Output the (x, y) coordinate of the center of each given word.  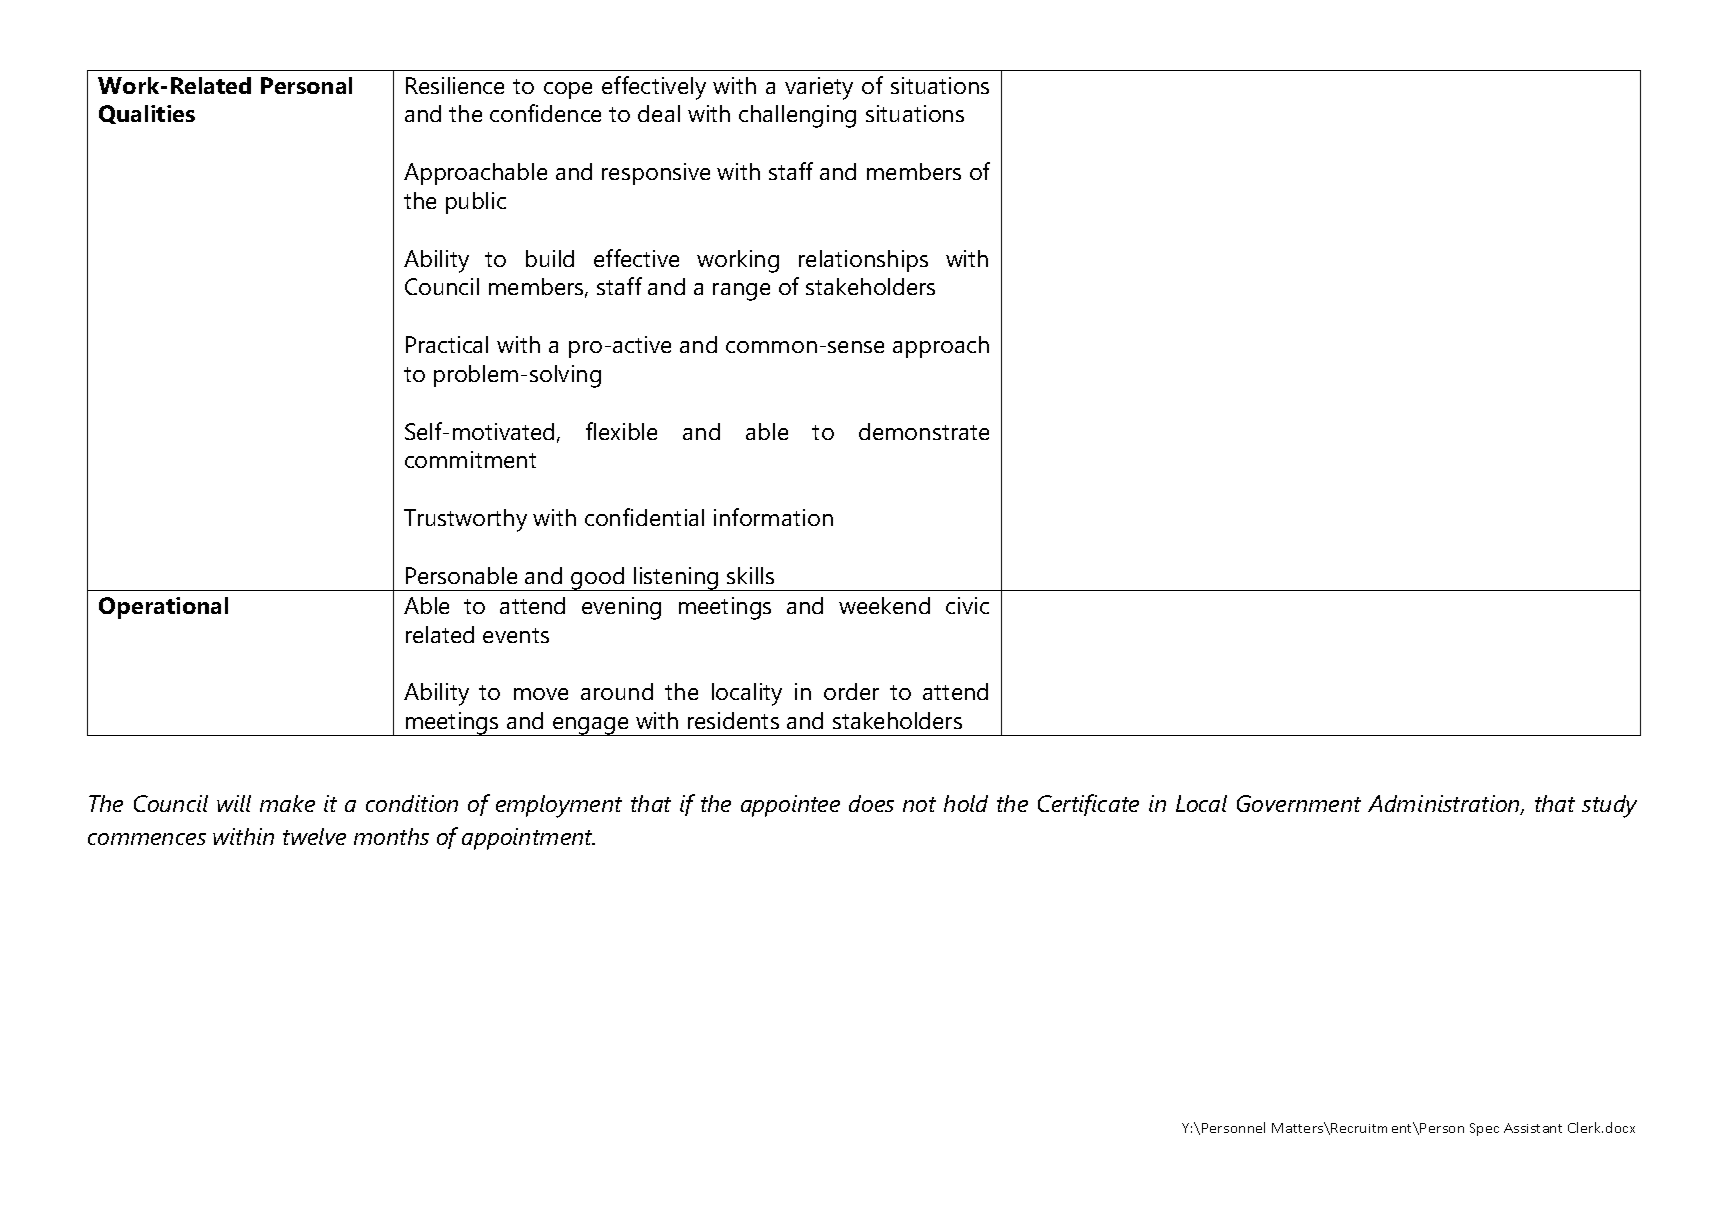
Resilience (455, 85)
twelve (314, 836)
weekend (884, 605)
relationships (863, 261)
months (391, 836)
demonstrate (924, 431)
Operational (163, 608)
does (871, 803)
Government (1299, 803)
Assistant (1533, 1128)
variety (819, 88)
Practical (447, 344)
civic (967, 605)
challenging (797, 116)
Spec (1484, 1129)
